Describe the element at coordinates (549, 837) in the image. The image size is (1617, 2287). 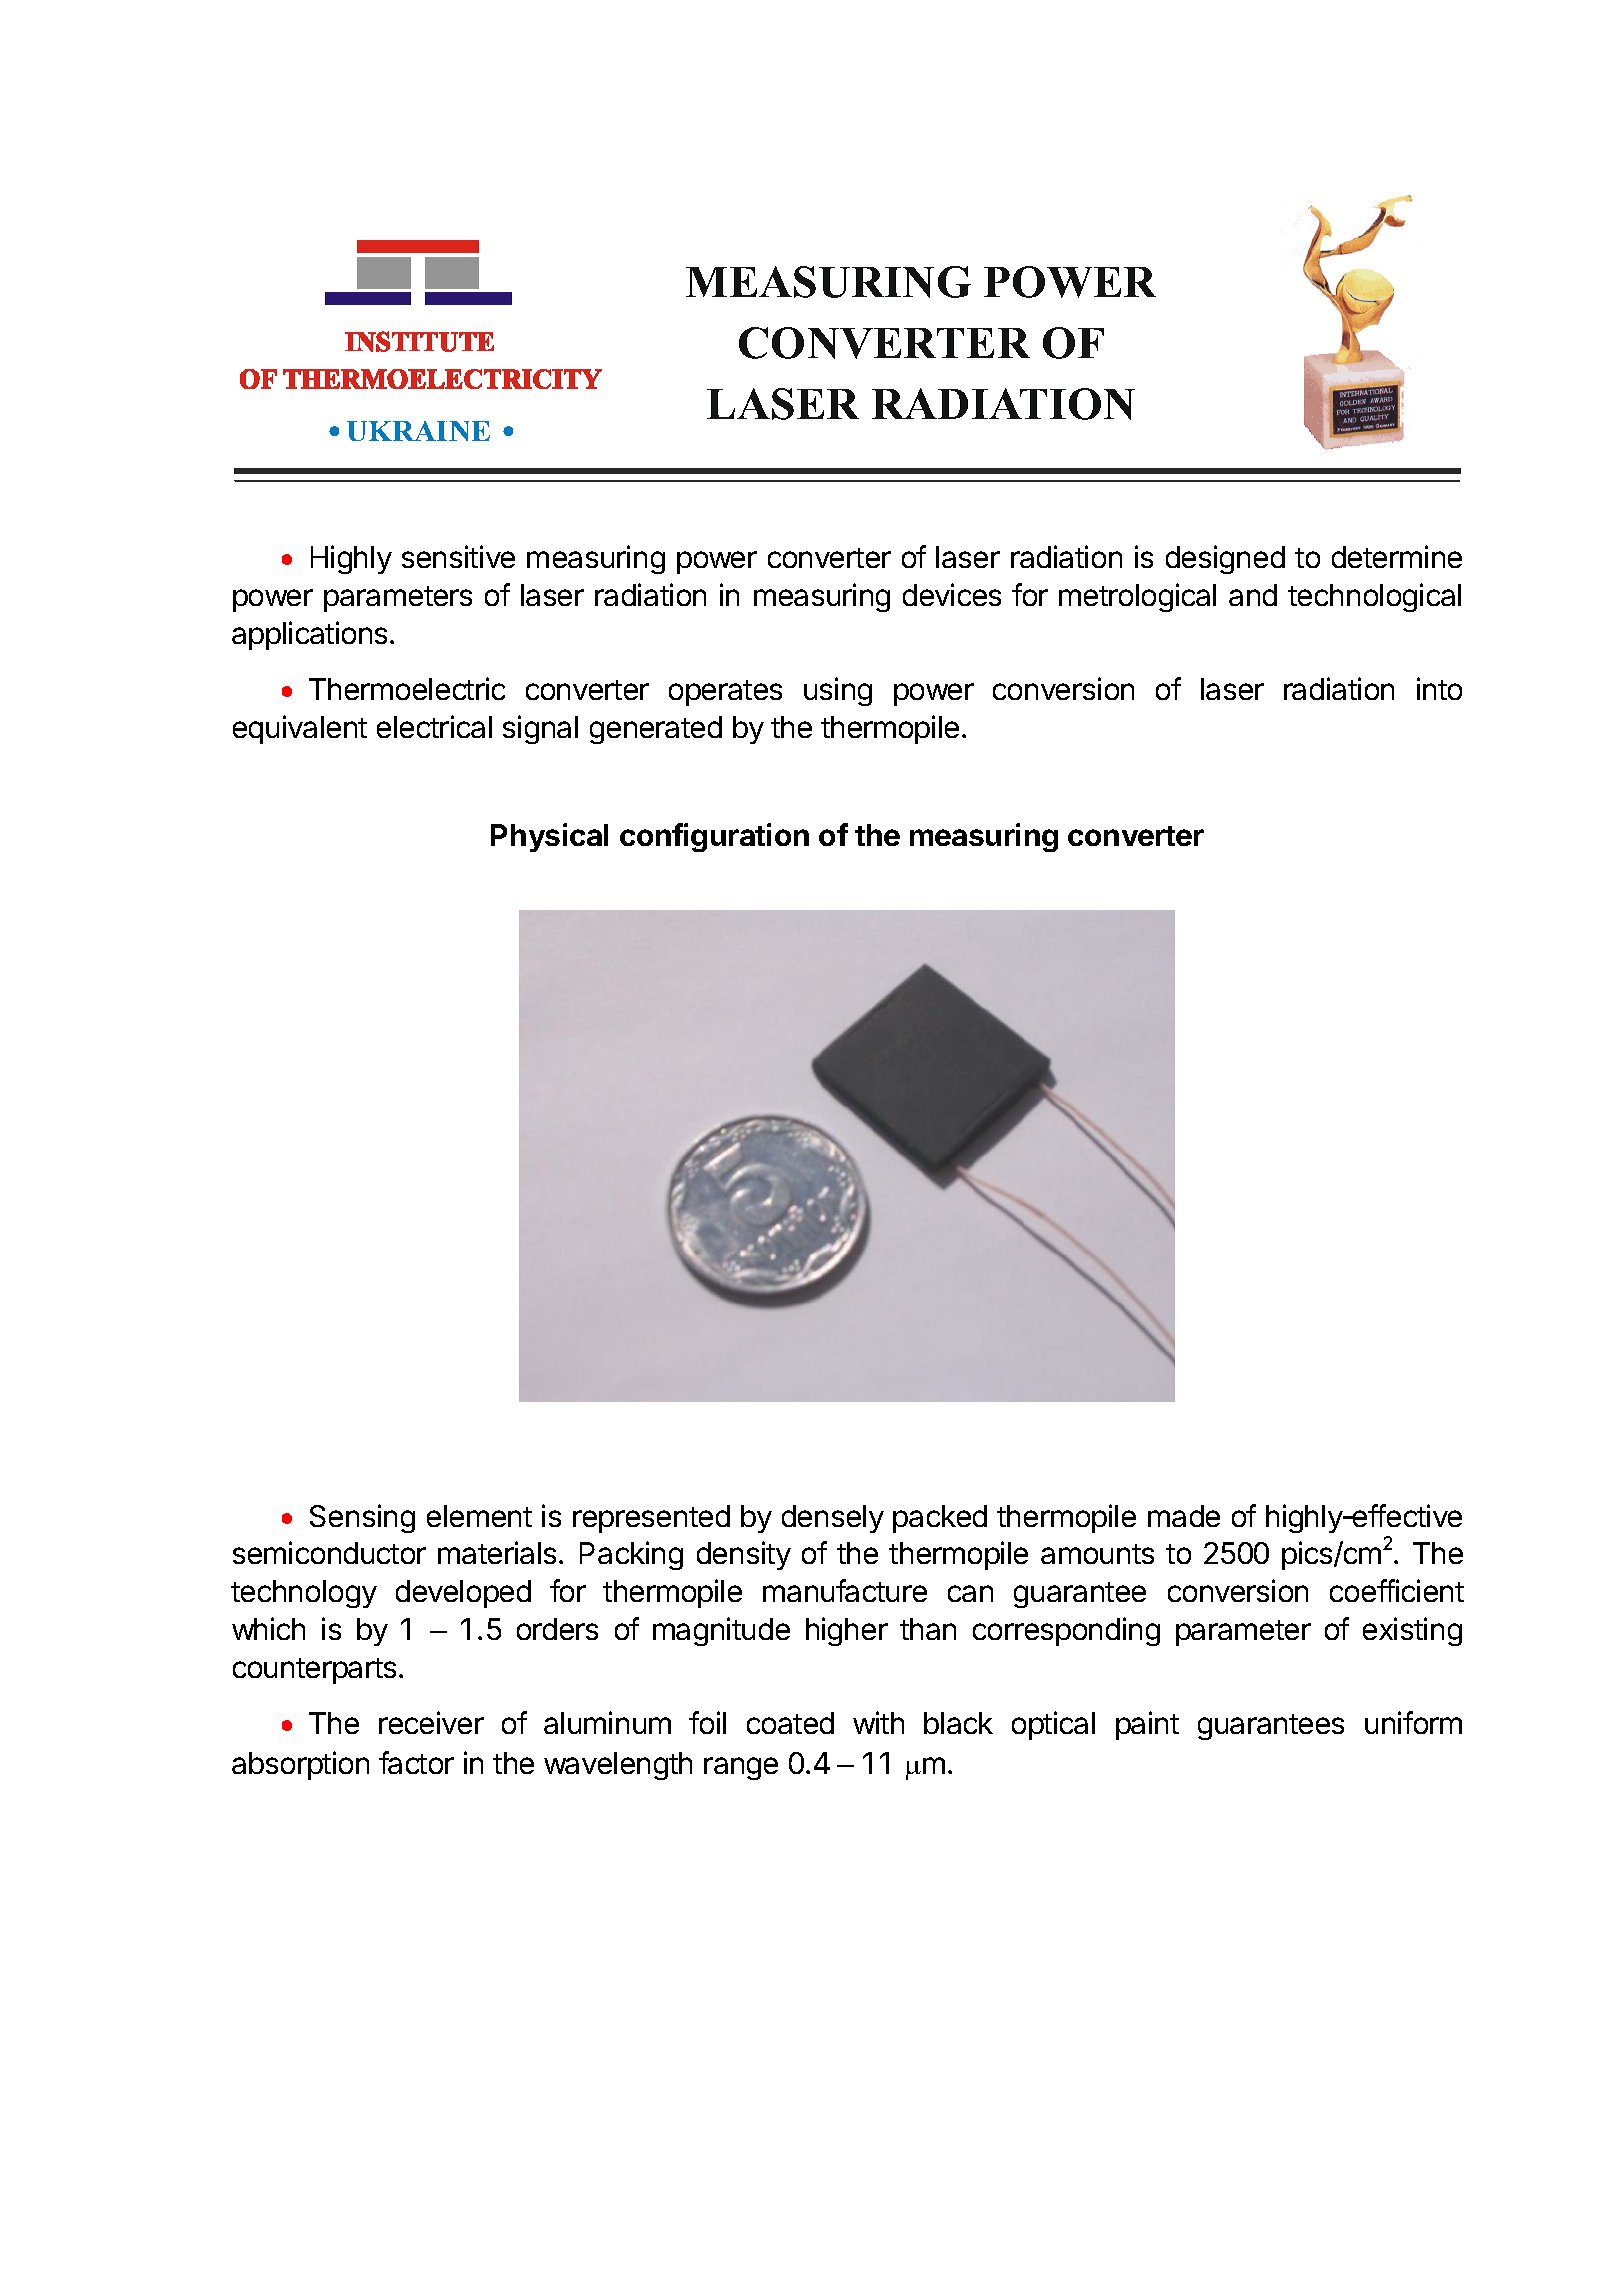
I see `Physical` at that location.
